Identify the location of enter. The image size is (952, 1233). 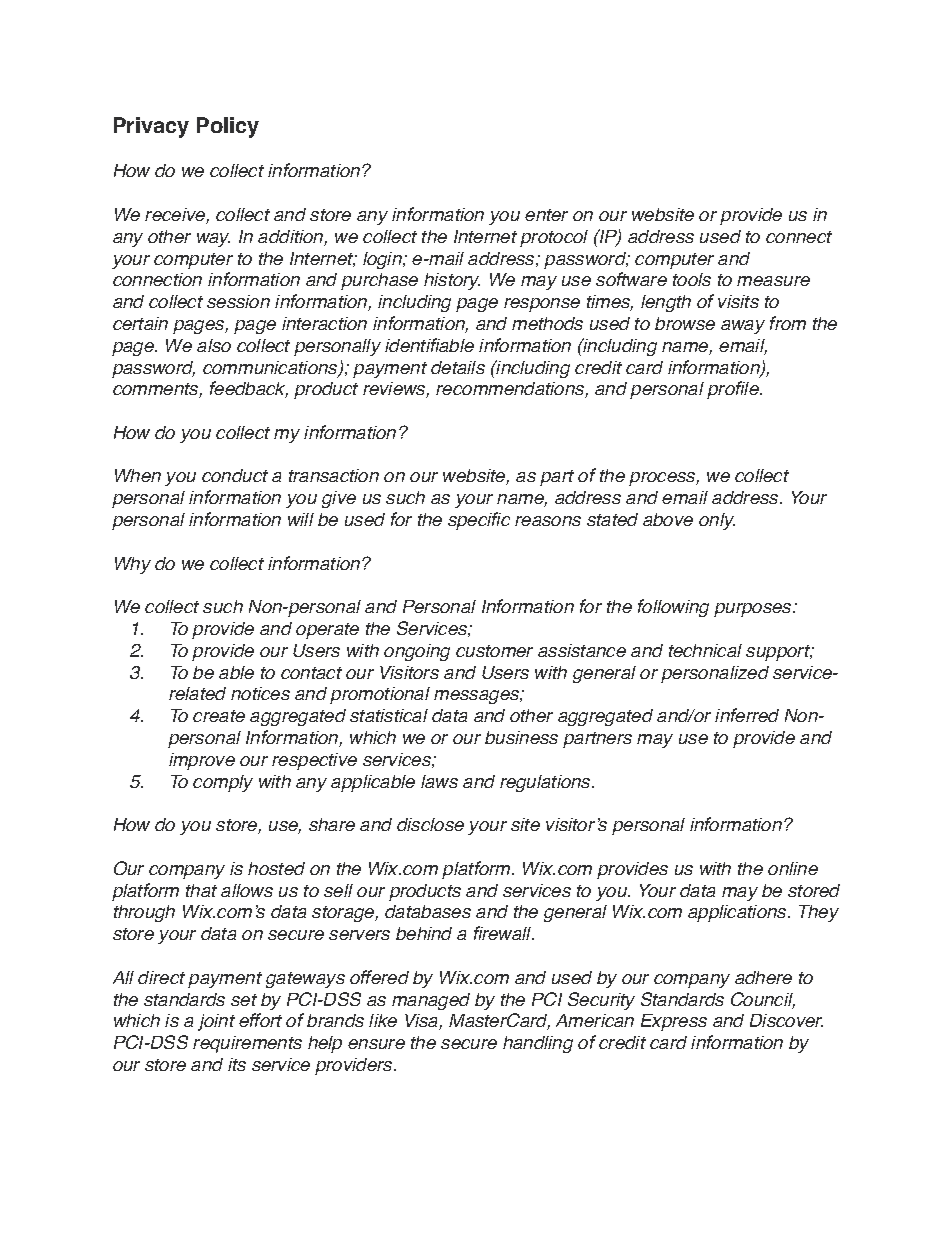
(546, 215).
